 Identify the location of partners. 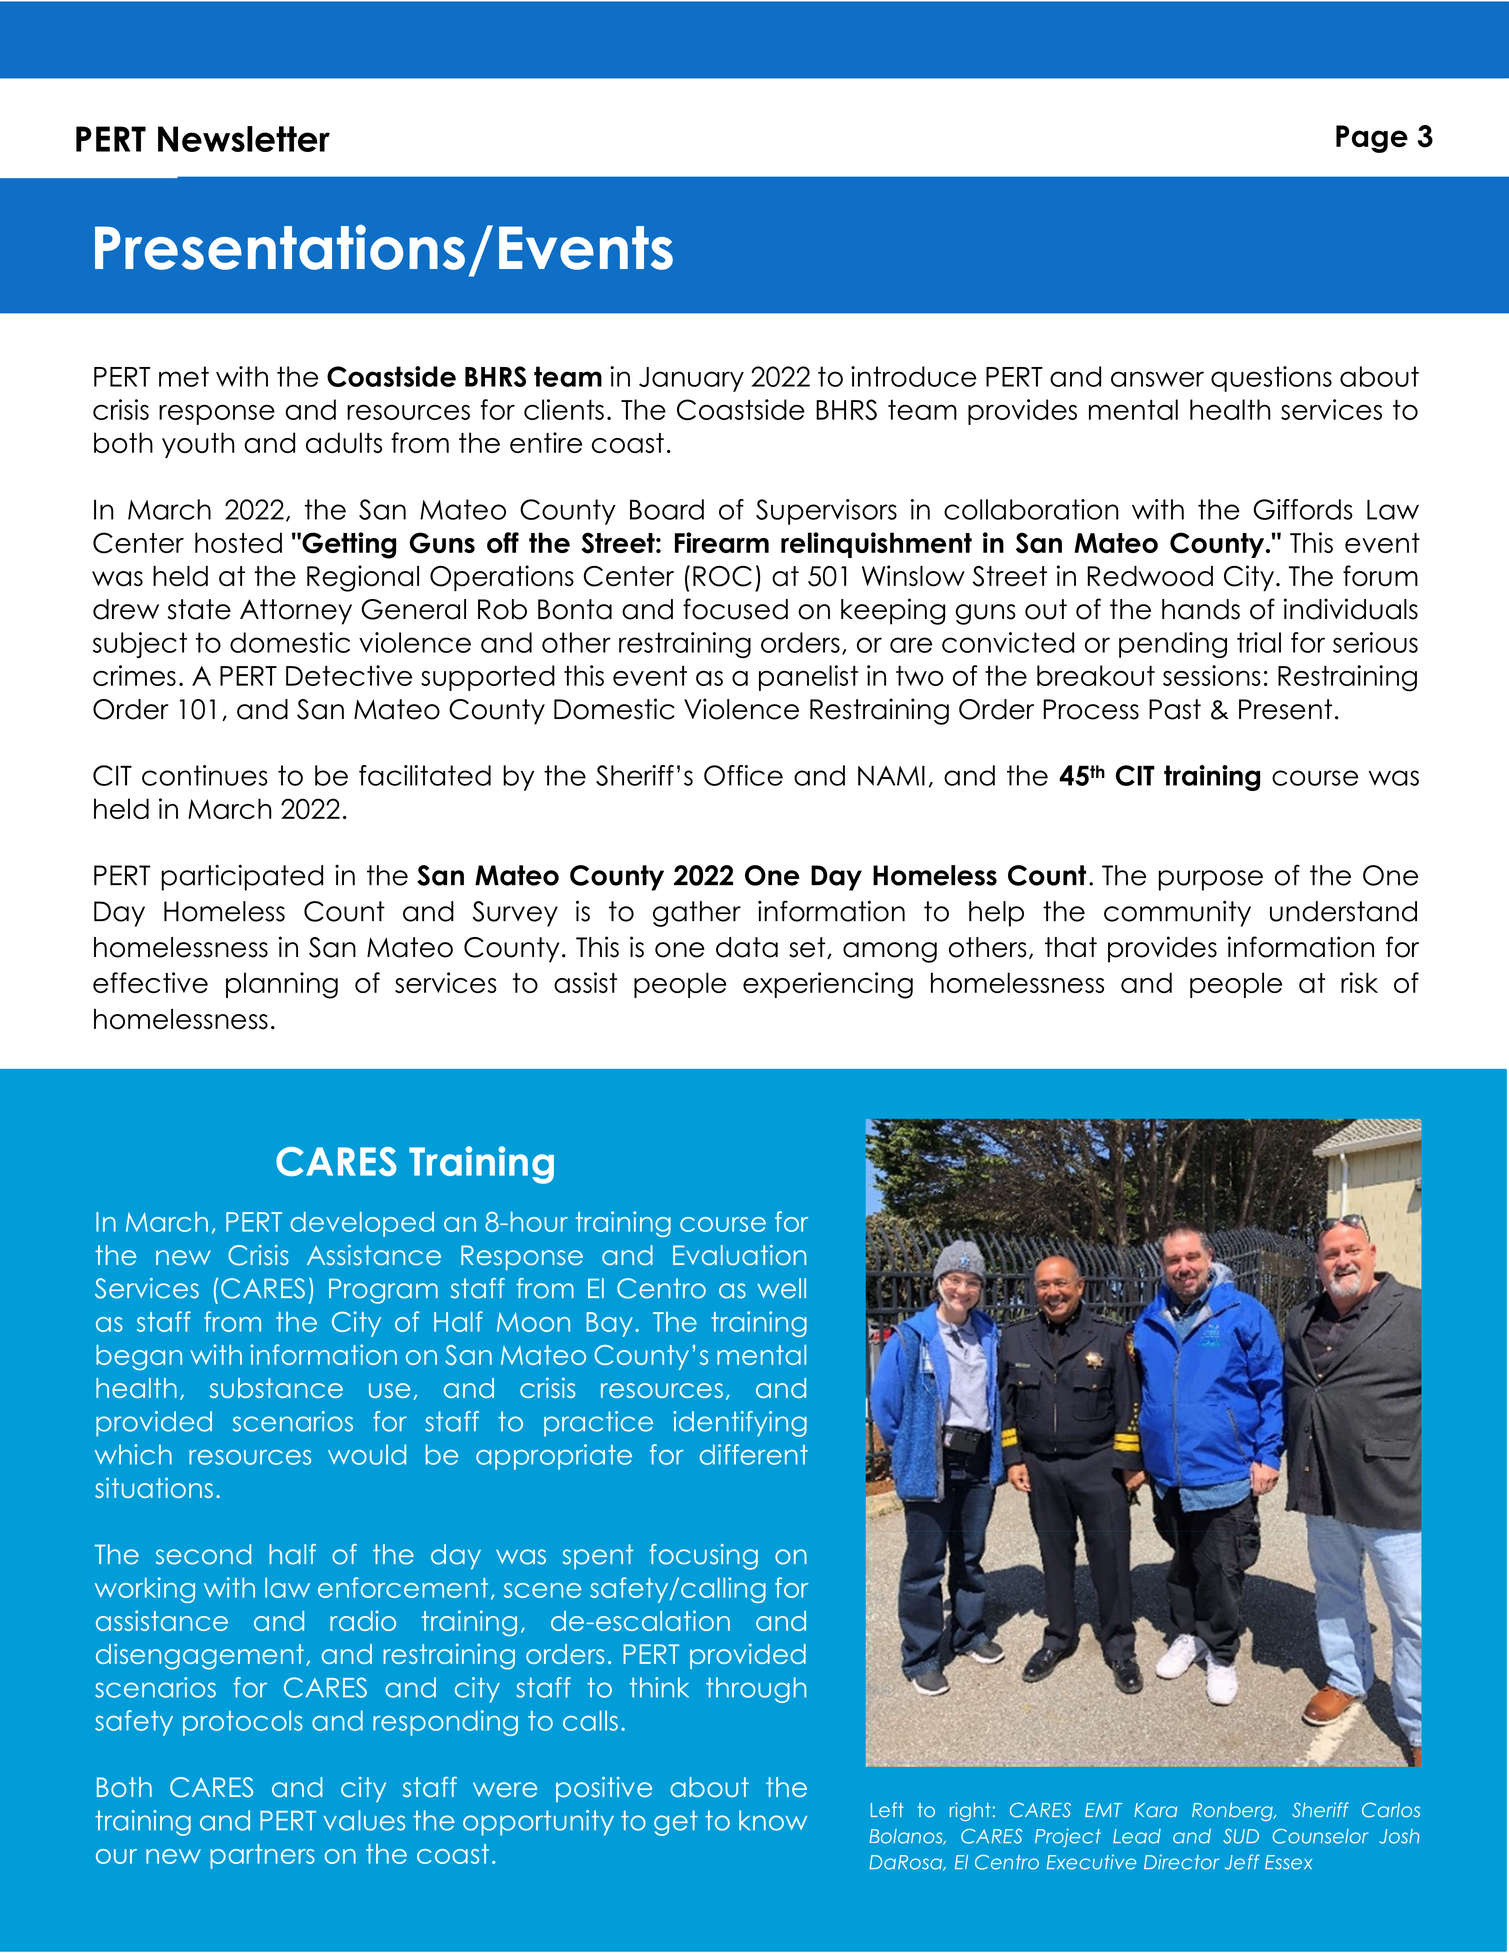
(262, 1856).
